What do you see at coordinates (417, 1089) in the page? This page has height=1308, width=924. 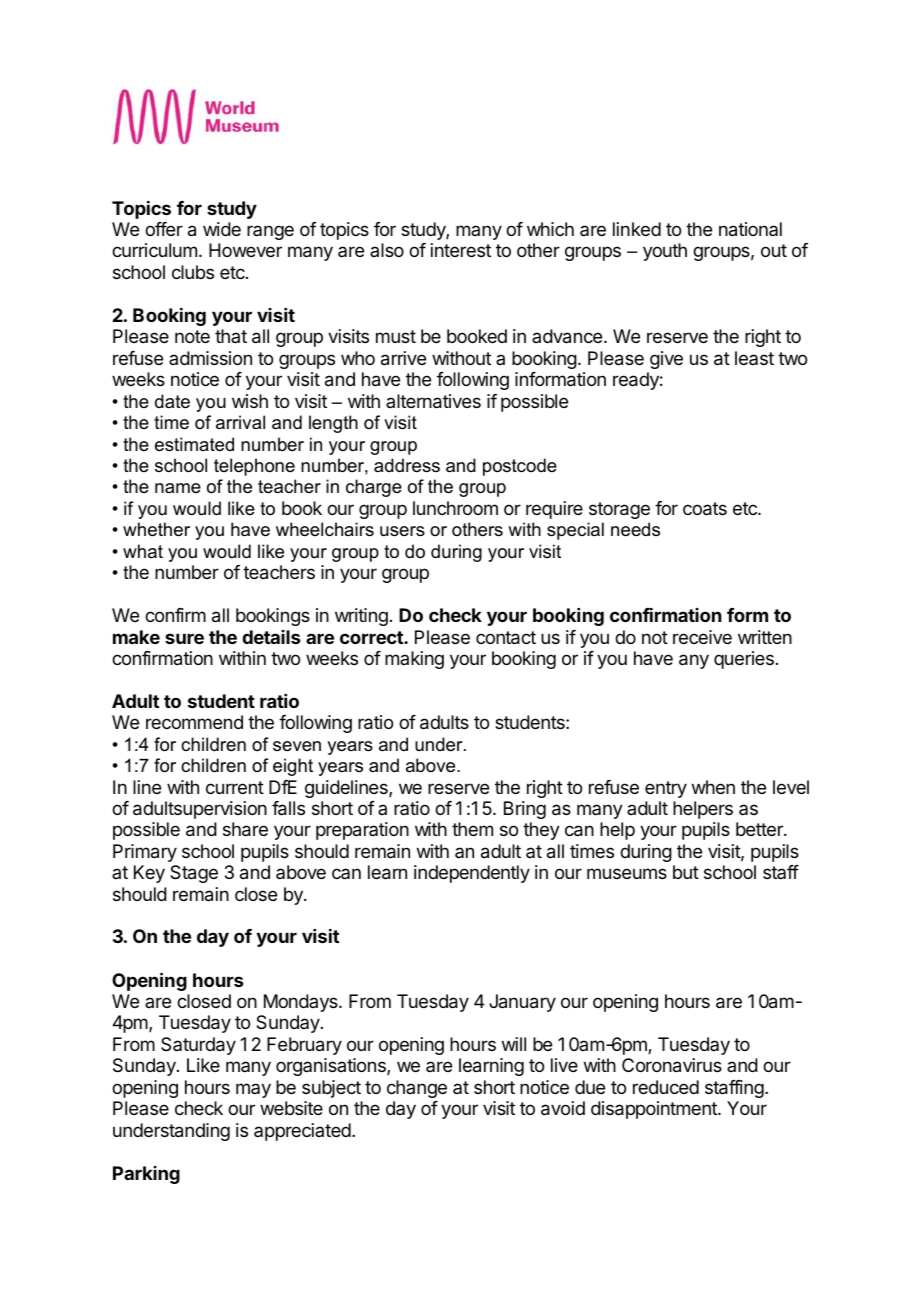 I see `change` at bounding box center [417, 1089].
